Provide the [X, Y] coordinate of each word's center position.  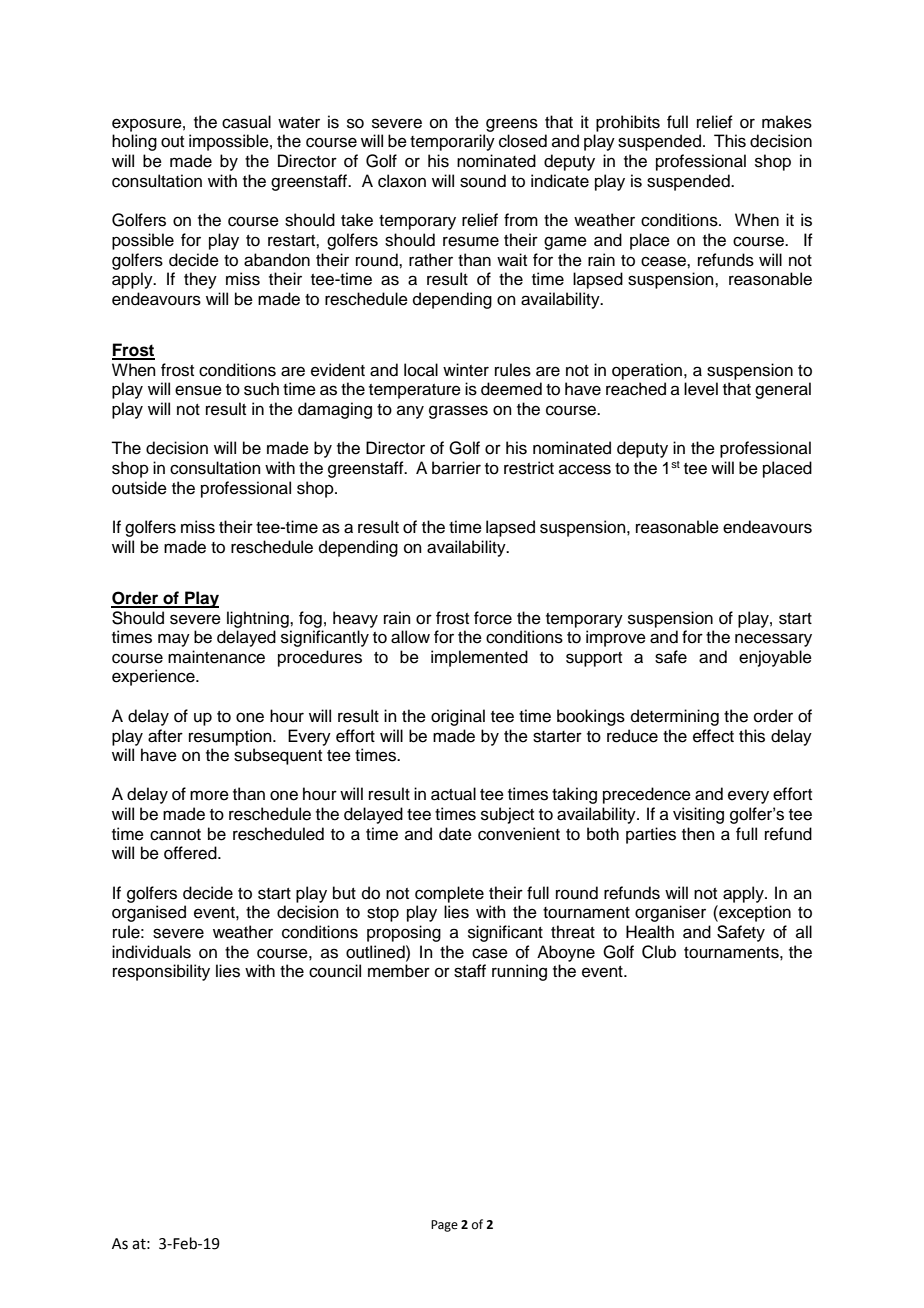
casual [246, 122]
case [490, 953]
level [701, 389]
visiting [698, 815]
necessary [773, 640]
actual [453, 794]
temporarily [452, 142]
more [209, 795]
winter [466, 370]
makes [787, 122]
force [493, 618]
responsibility [161, 972]
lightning [259, 619]
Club [659, 952]
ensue [198, 390]
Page [444, 1226]
